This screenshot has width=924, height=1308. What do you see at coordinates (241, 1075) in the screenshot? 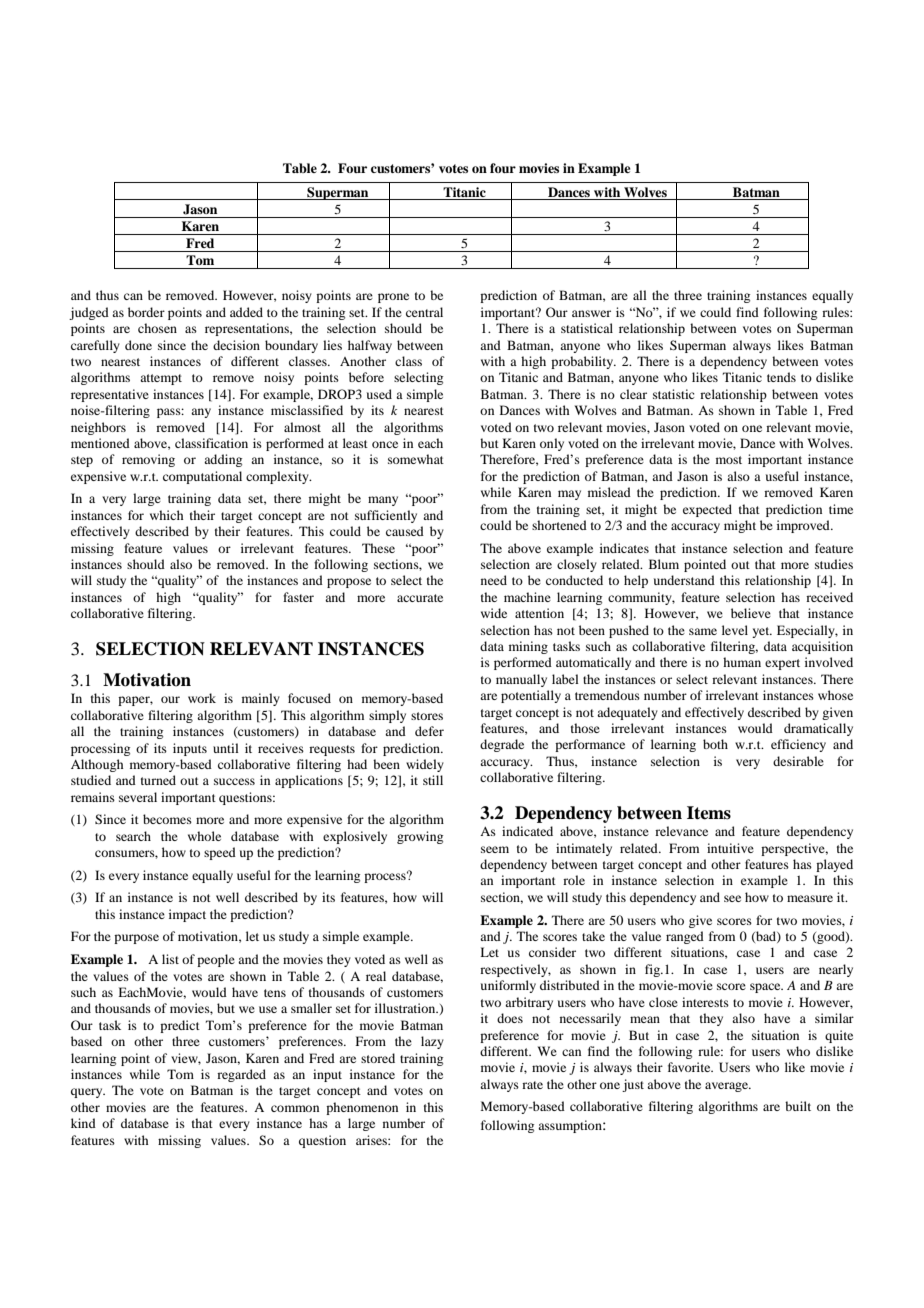
I see `regarded` at bounding box center [241, 1075].
